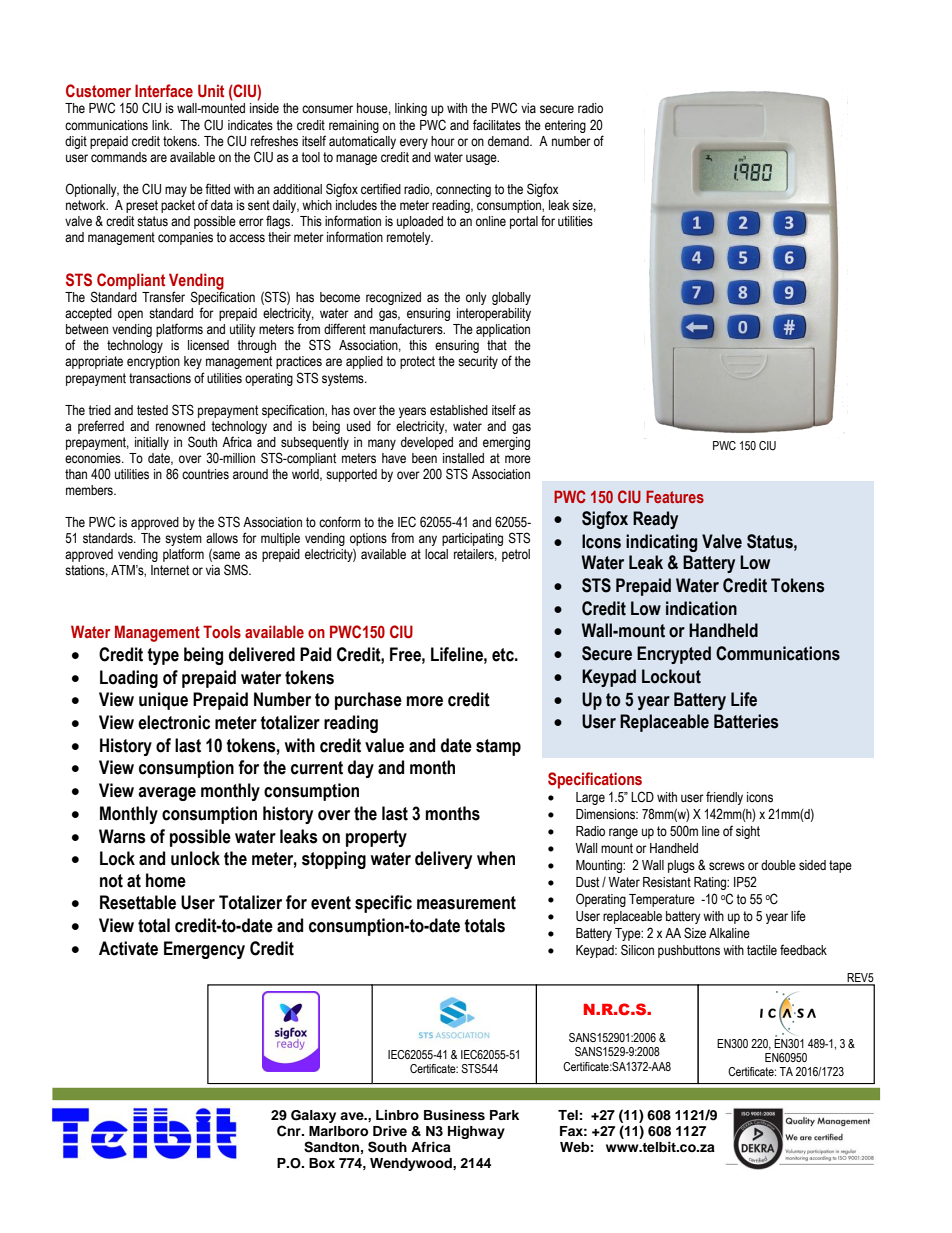 This screenshot has width=952, height=1233. What do you see at coordinates (504, 1115) in the screenshot?
I see `Park` at bounding box center [504, 1115].
